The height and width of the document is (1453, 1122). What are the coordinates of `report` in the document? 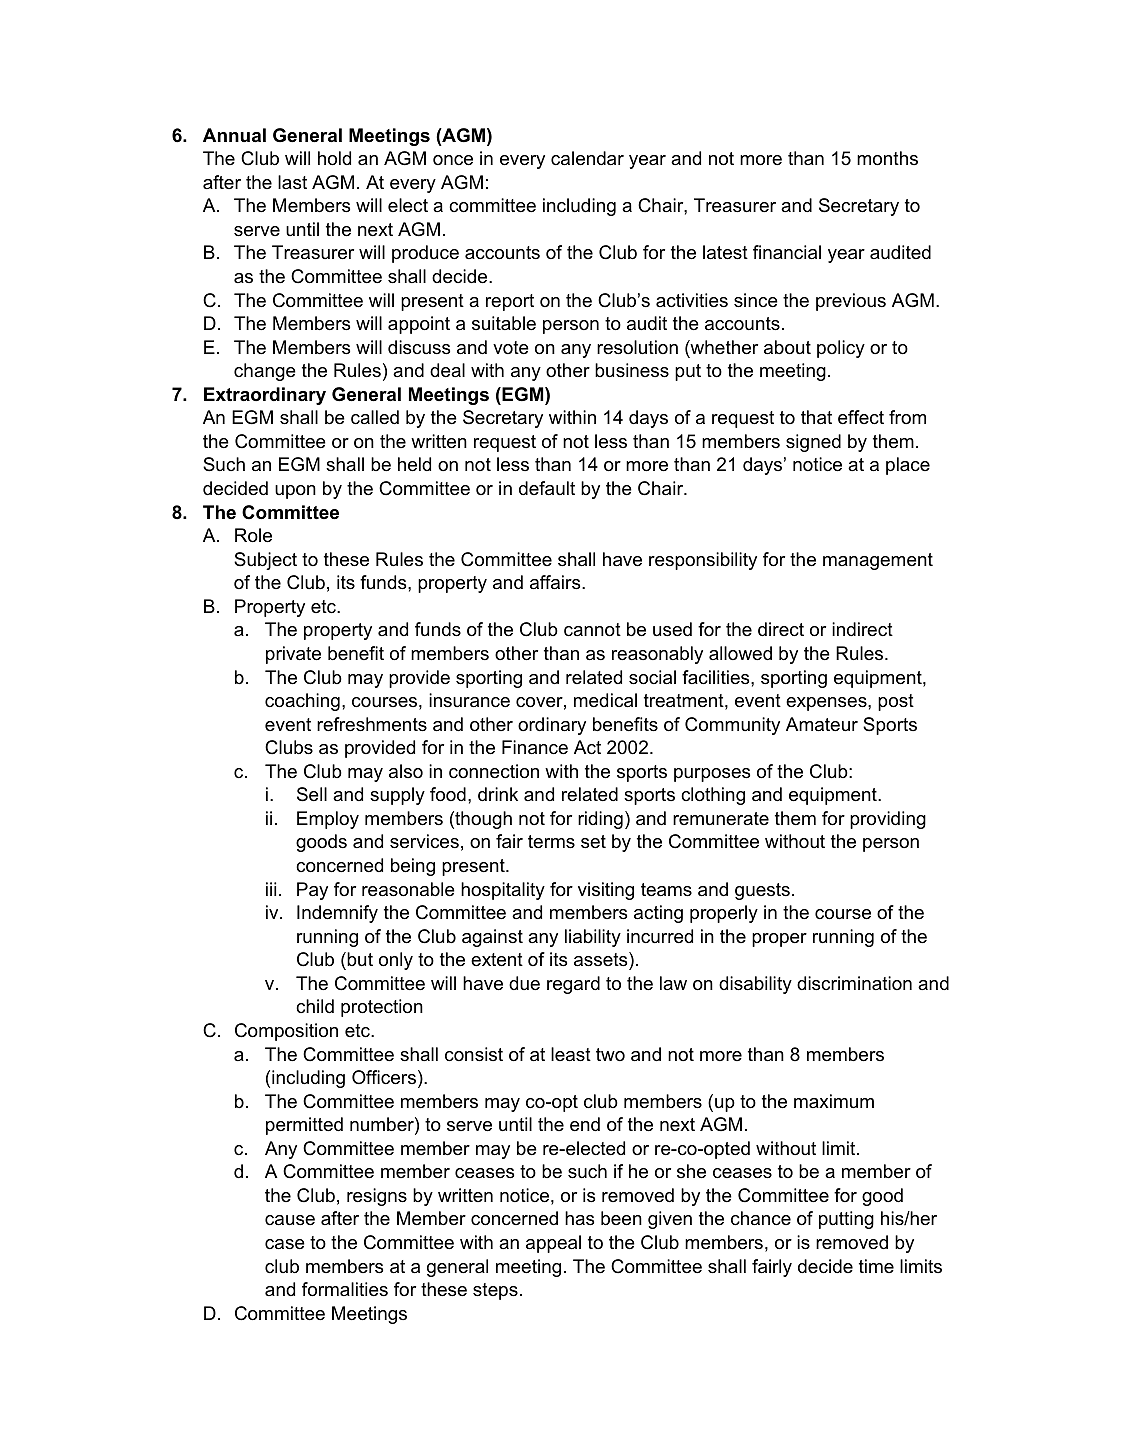 It's located at (510, 302).
